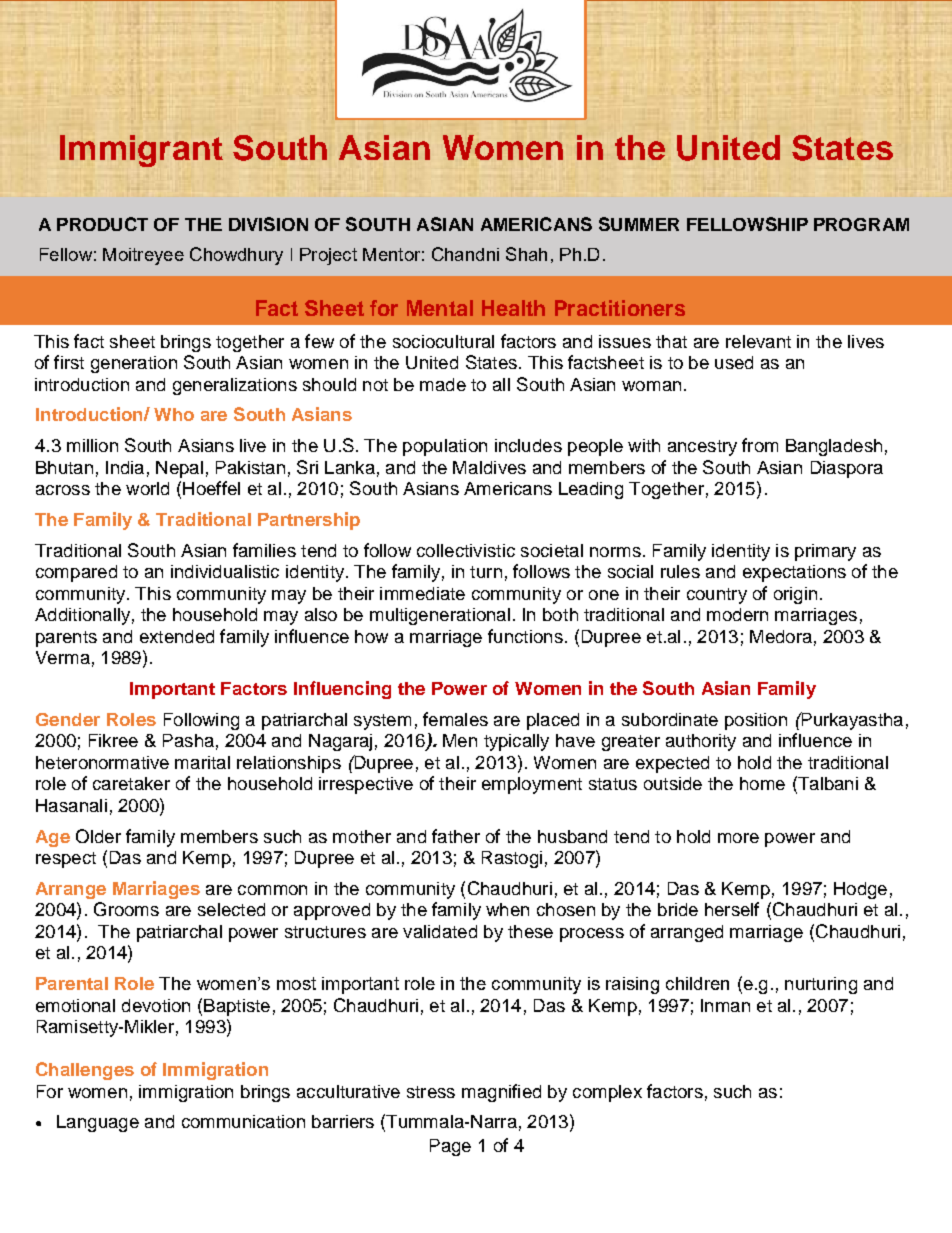 The height and width of the screenshot is (1233, 952). Describe the element at coordinates (66, 639) in the screenshot. I see `parents` at that location.
